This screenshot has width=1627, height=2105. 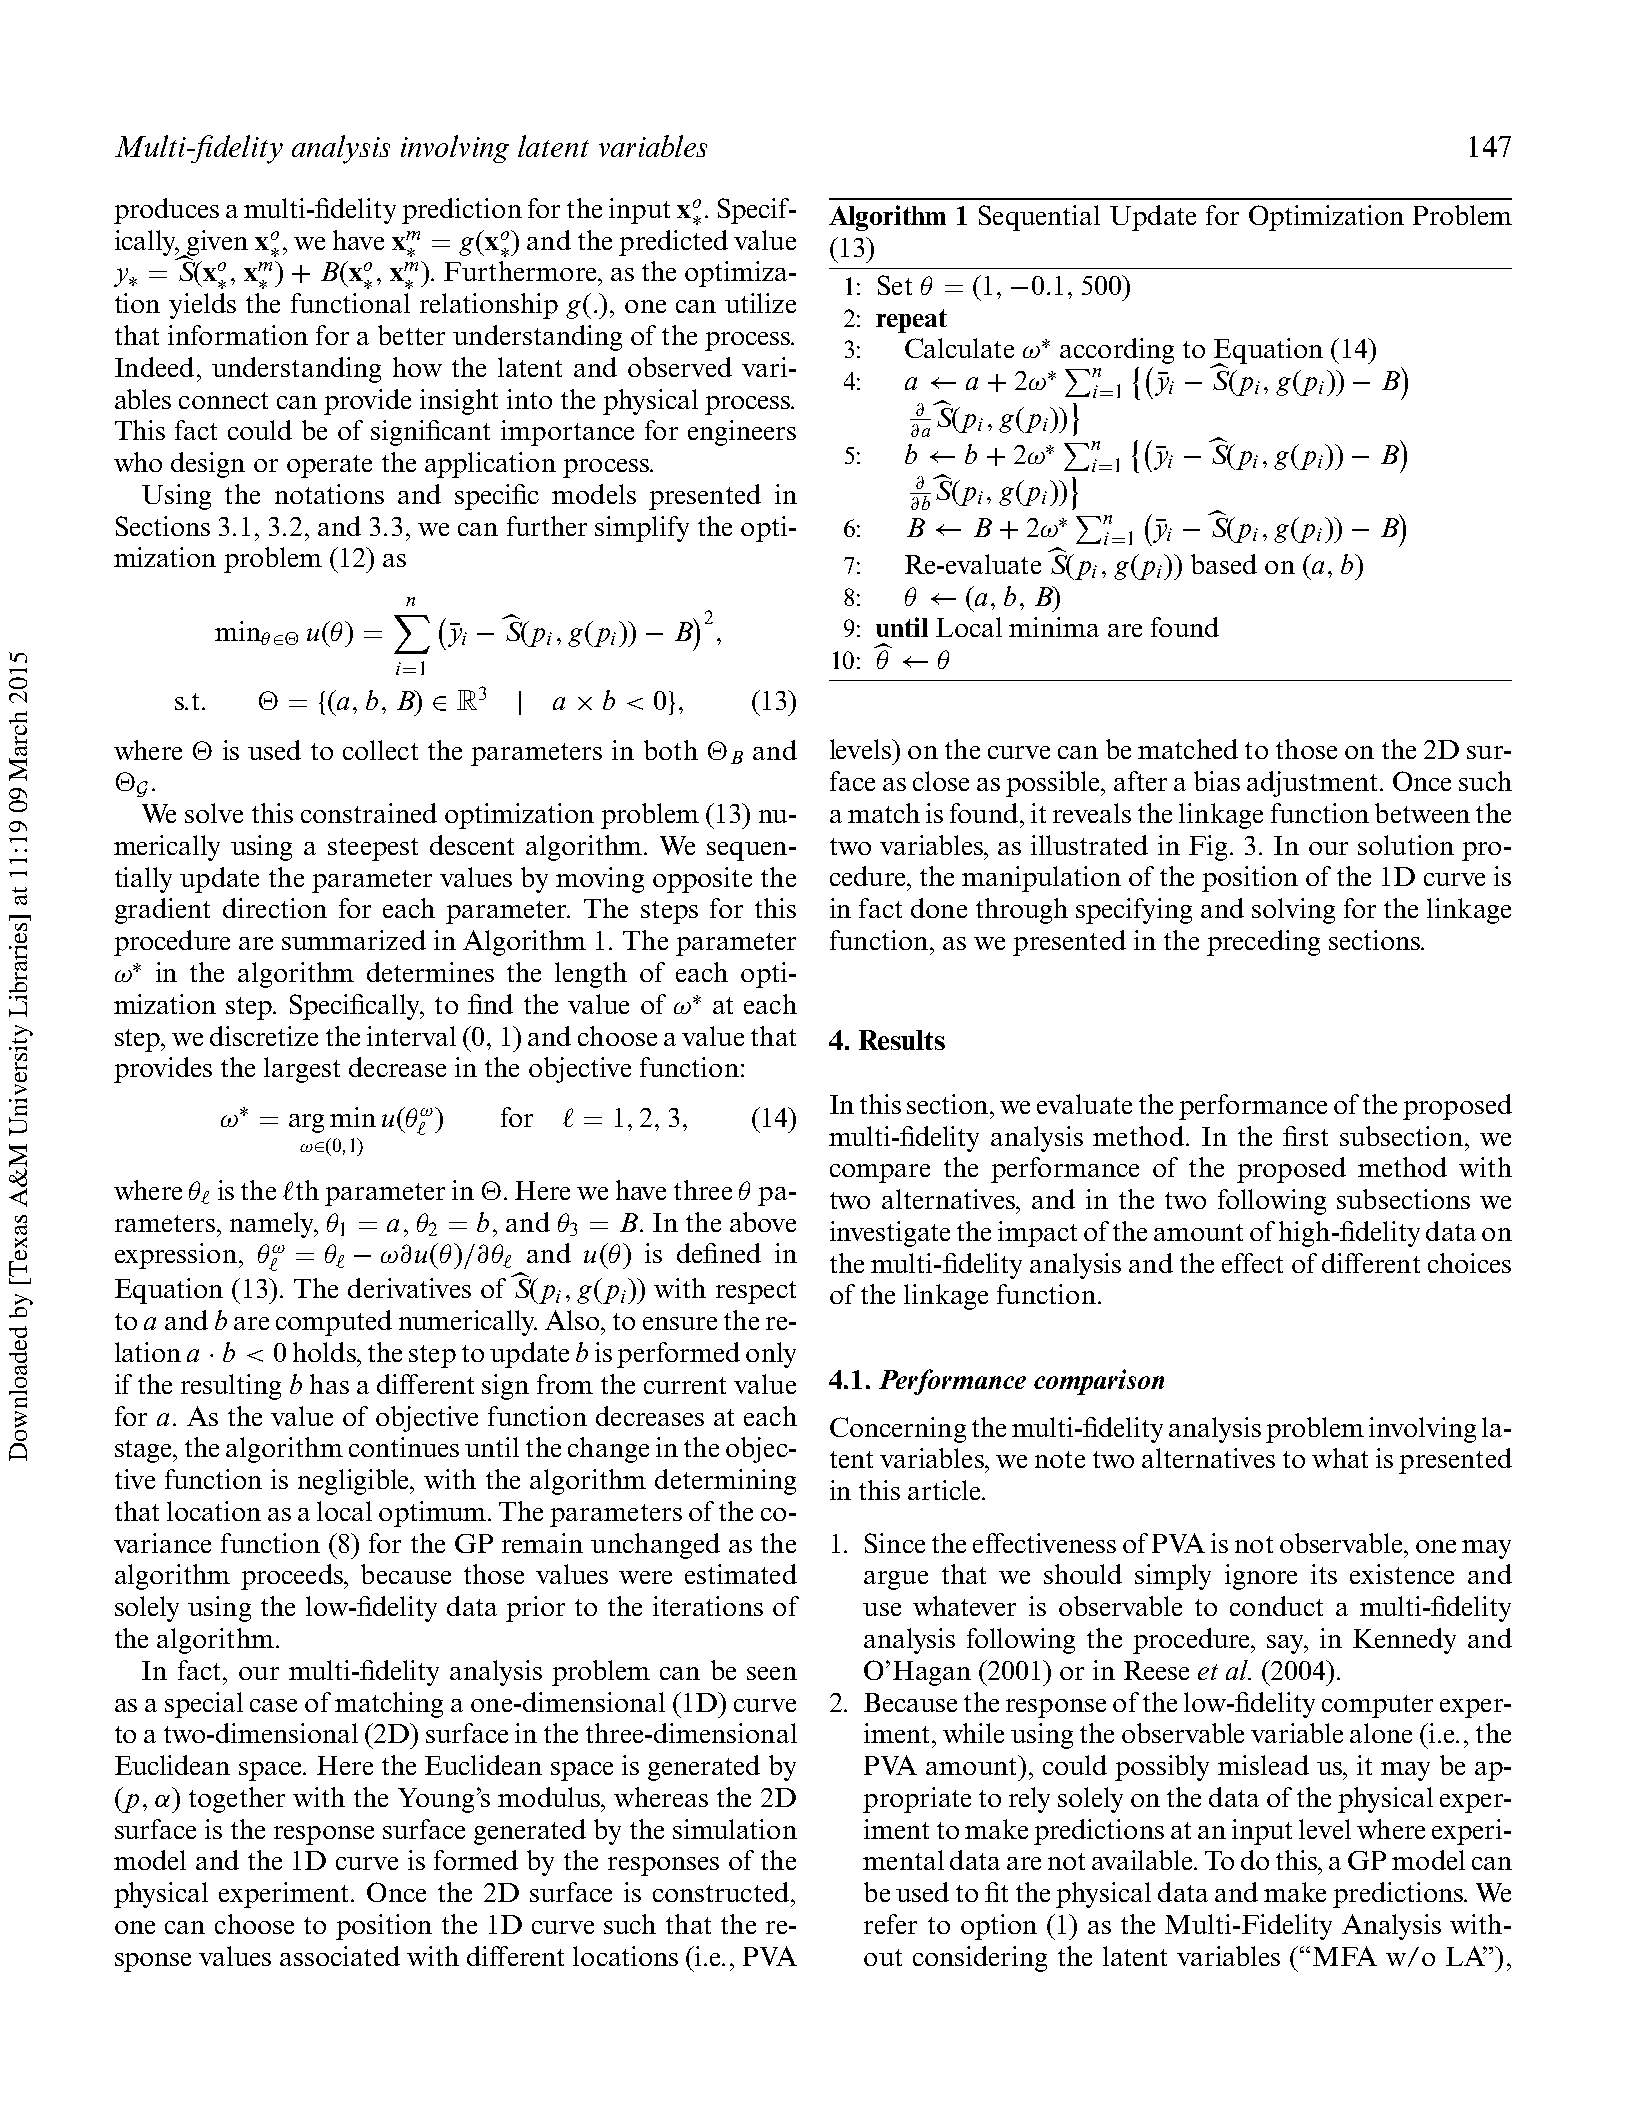 What do you see at coordinates (1099, 1382) in the screenshot?
I see `comparison` at bounding box center [1099, 1382].
